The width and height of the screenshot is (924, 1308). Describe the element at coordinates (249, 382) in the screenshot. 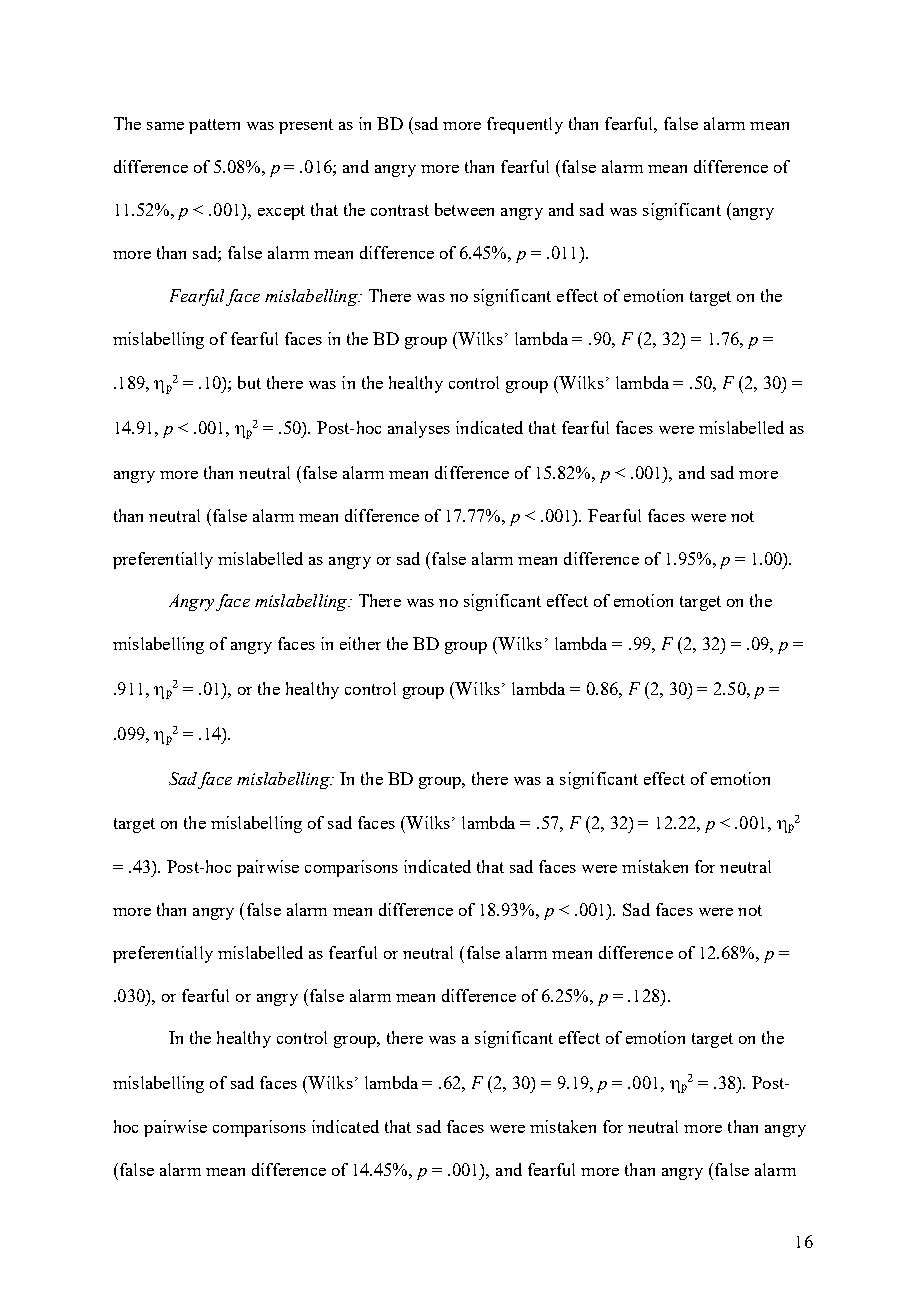

I see `but` at that location.
